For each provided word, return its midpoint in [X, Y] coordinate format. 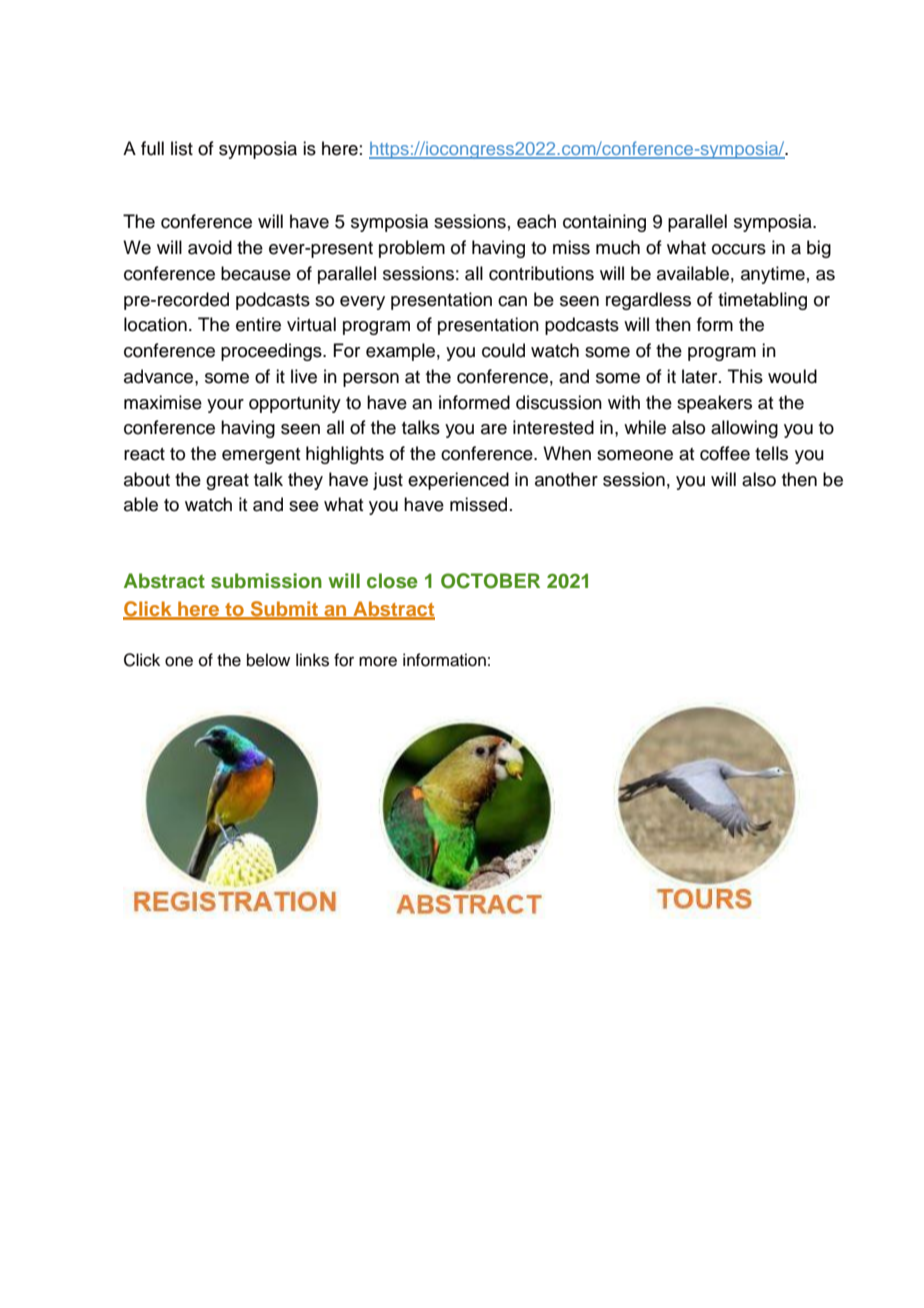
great [227, 482]
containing [604, 223]
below [268, 660]
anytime [773, 275]
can [512, 301]
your [225, 406]
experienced [458, 481]
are [494, 429]
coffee [725, 453]
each [536, 221]
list [182, 148]
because [256, 273]
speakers [714, 404]
